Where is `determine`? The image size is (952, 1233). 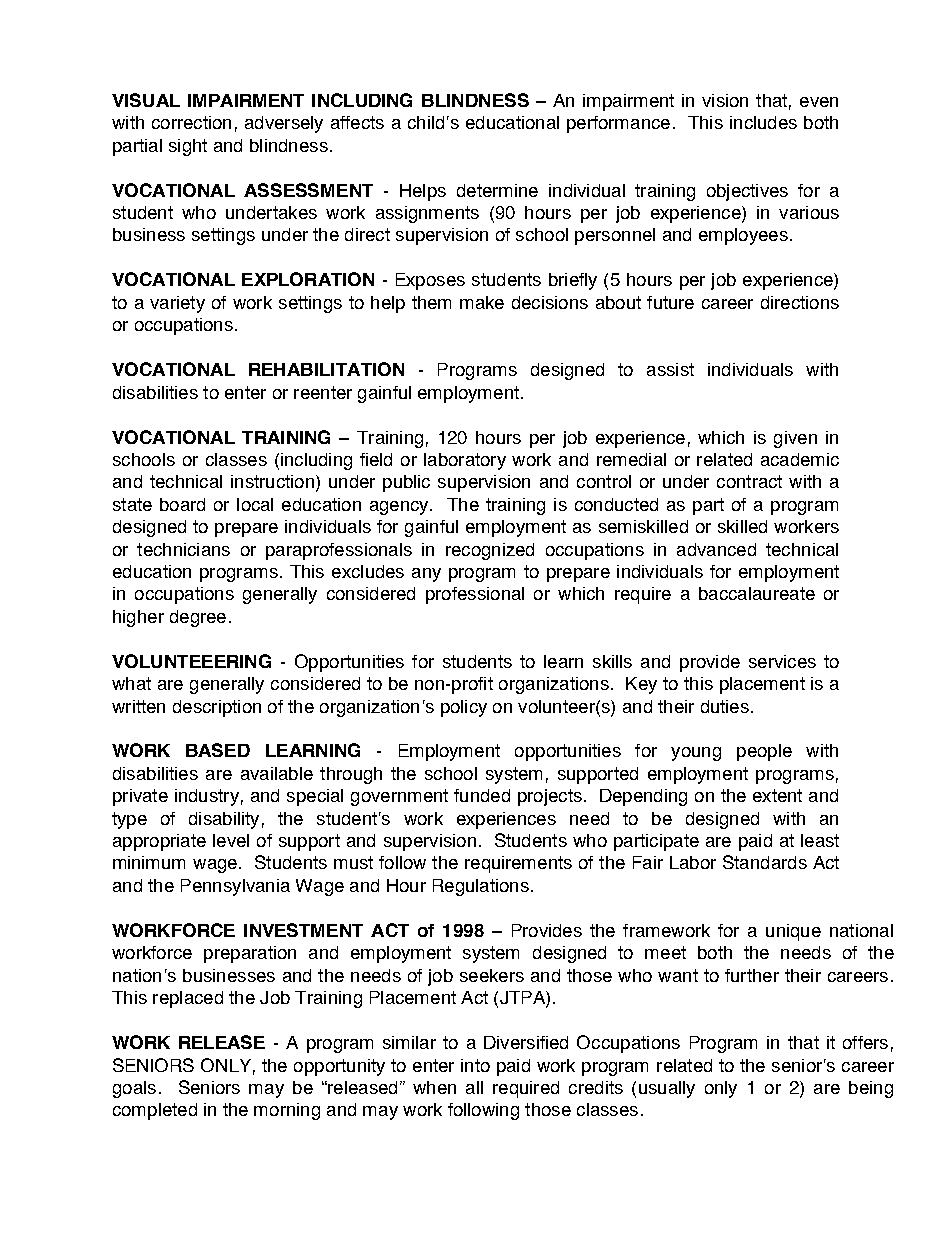
determine is located at coordinates (497, 190).
